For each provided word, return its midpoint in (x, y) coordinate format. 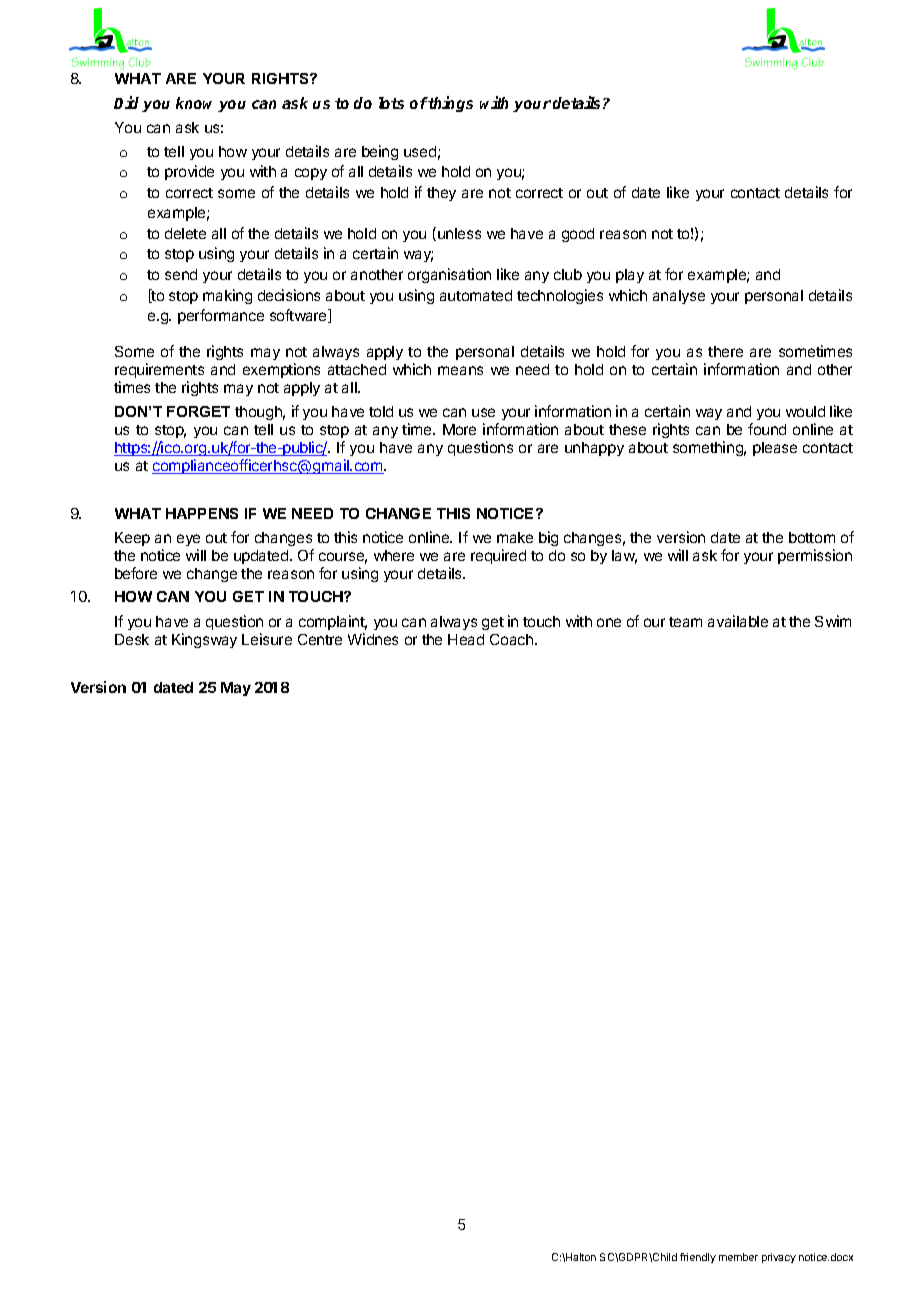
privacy (779, 1258)
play (630, 276)
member (738, 1257)
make (515, 537)
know (197, 104)
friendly (698, 1258)
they (441, 194)
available (738, 621)
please (775, 449)
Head (466, 639)
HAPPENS (202, 513)
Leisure (267, 639)
